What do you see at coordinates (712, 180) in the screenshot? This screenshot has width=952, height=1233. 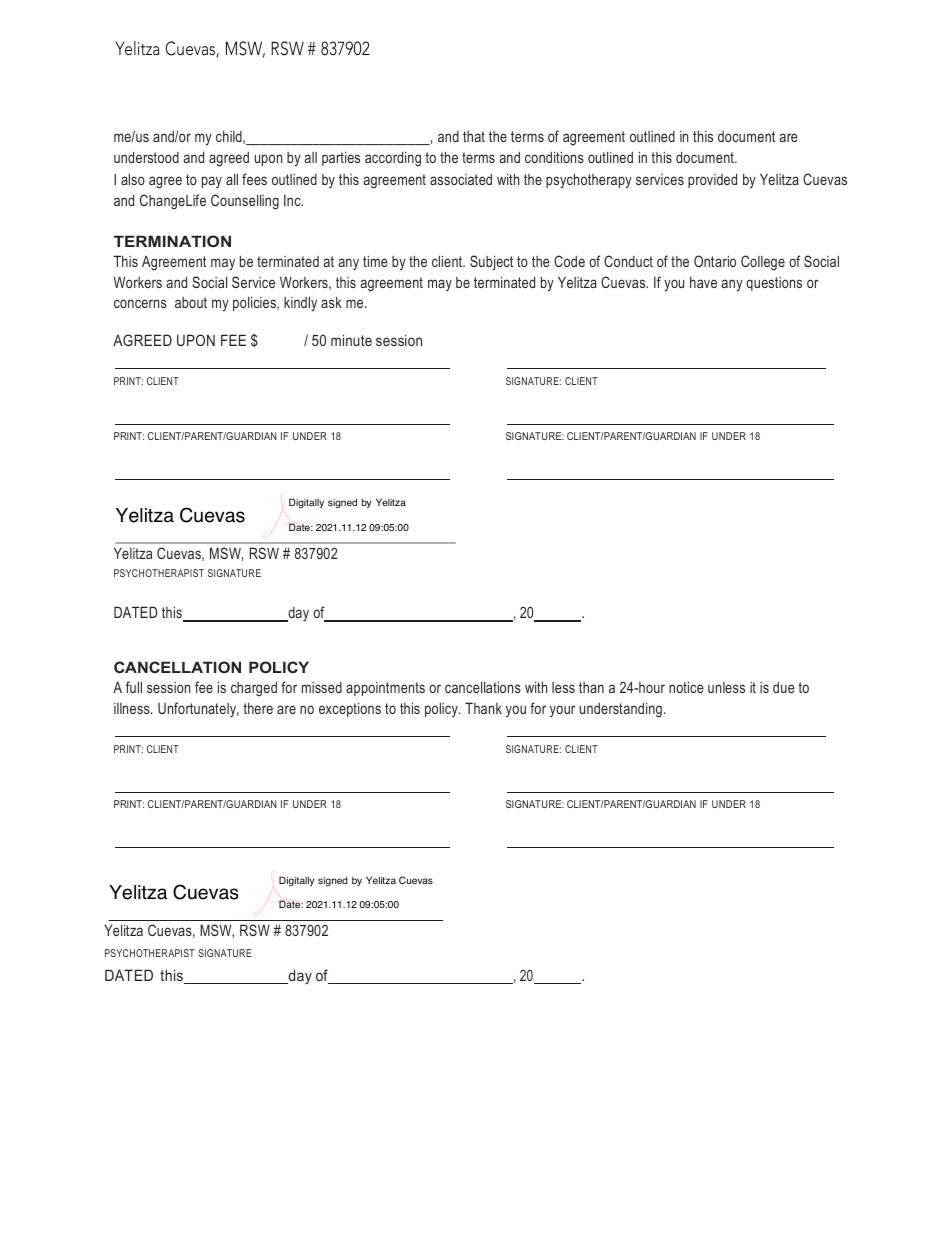 I see `provided` at bounding box center [712, 180].
